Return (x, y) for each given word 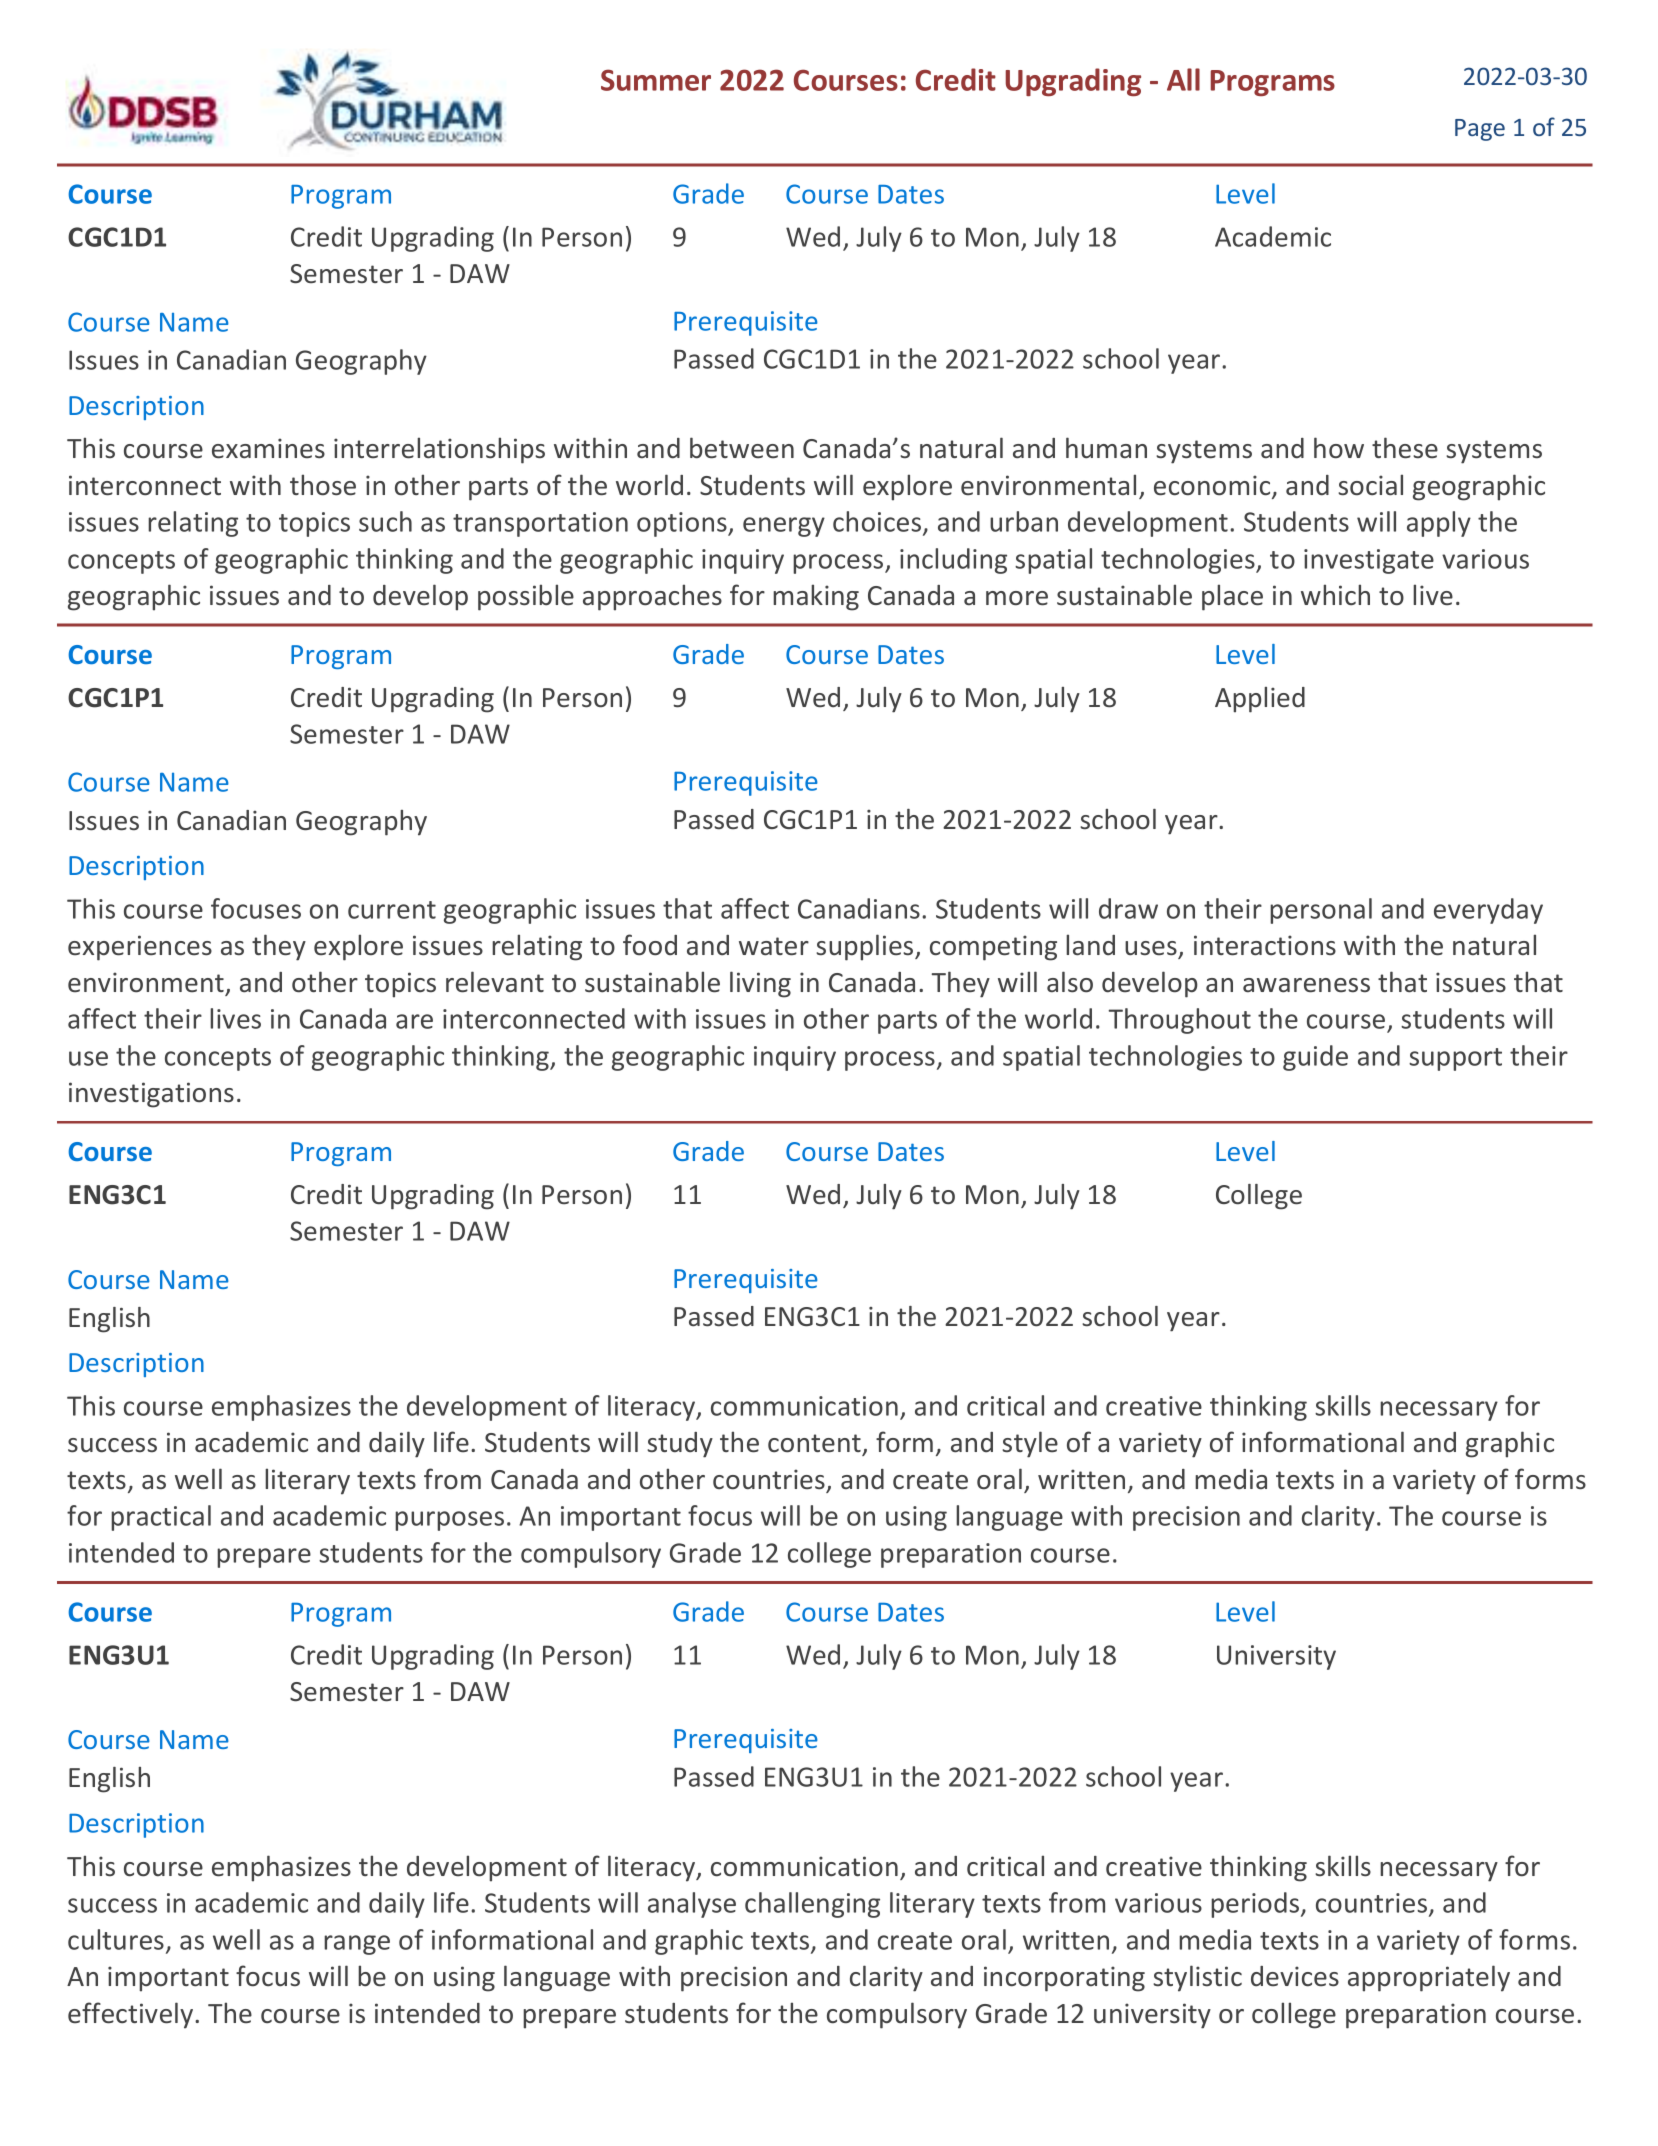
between (742, 448)
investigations (151, 1095)
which (1335, 595)
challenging (812, 1905)
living (760, 984)
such (385, 521)
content (814, 1443)
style (1030, 1444)
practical (161, 1518)
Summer (656, 80)
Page (1480, 130)
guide (1315, 1058)
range (357, 1945)
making (816, 597)
